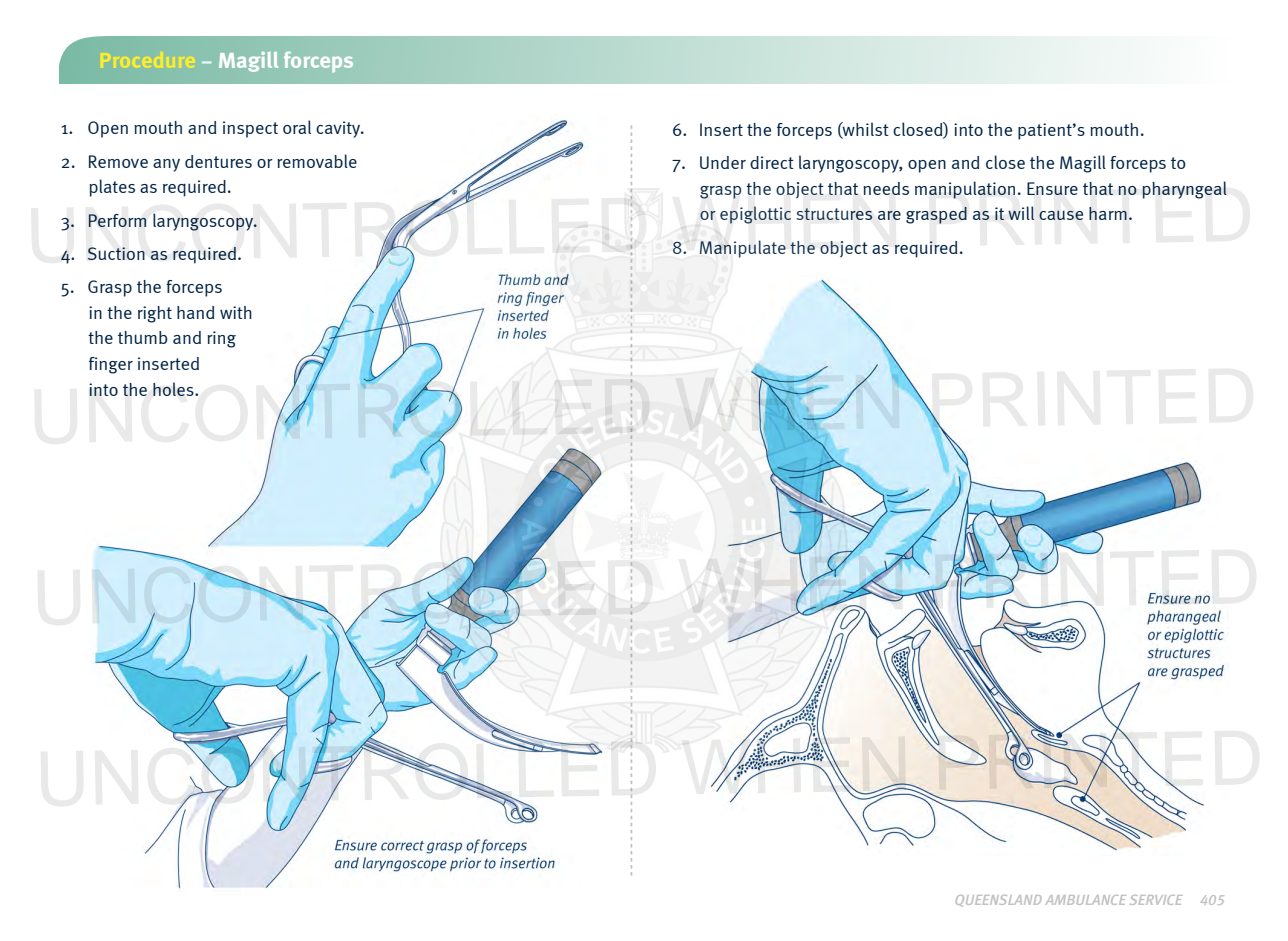 Image resolution: width=1288 pixels, height=941 pixels. I want to click on QUEENSLAND, so click(998, 901).
